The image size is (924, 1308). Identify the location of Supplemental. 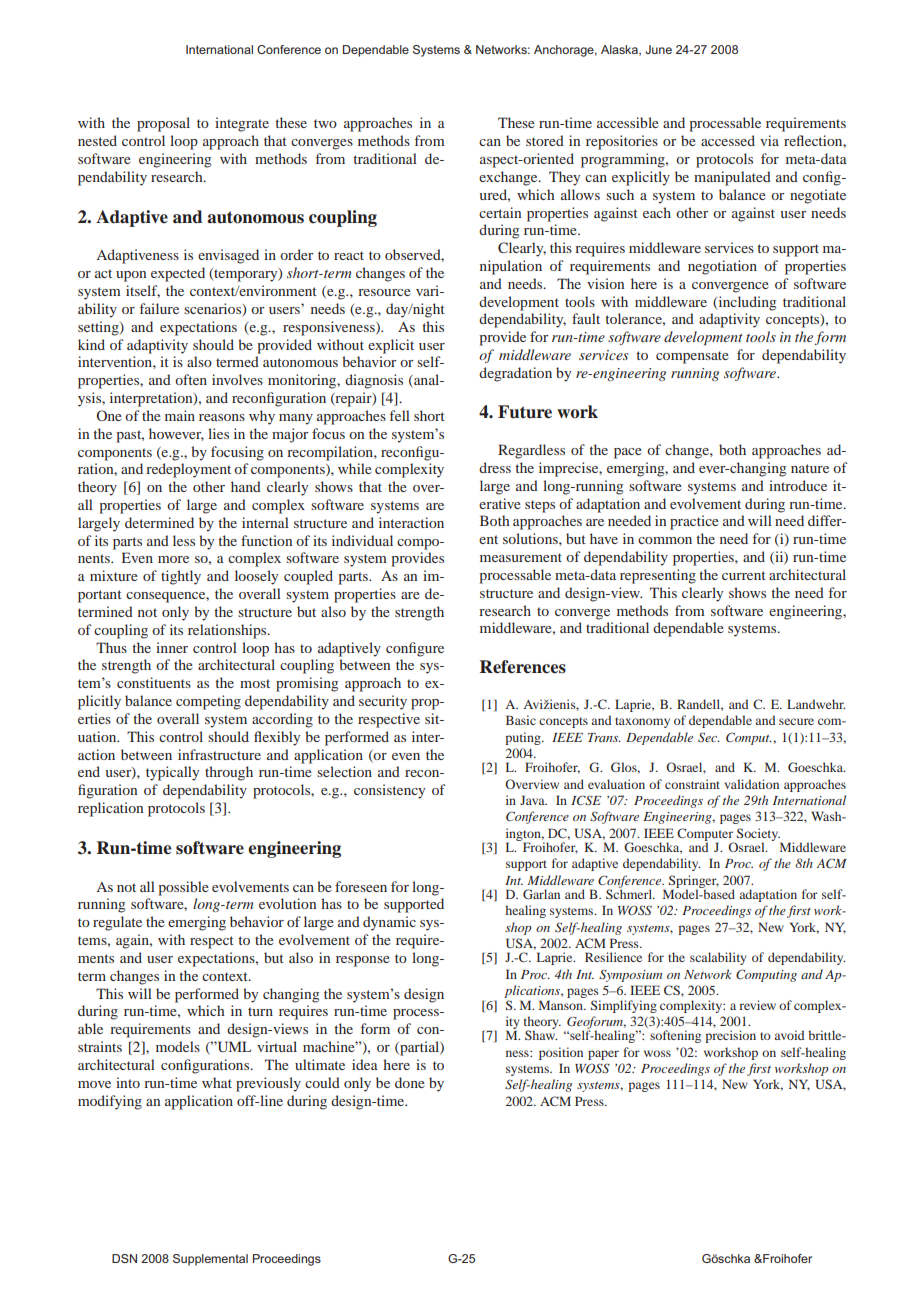
(210, 1260).
